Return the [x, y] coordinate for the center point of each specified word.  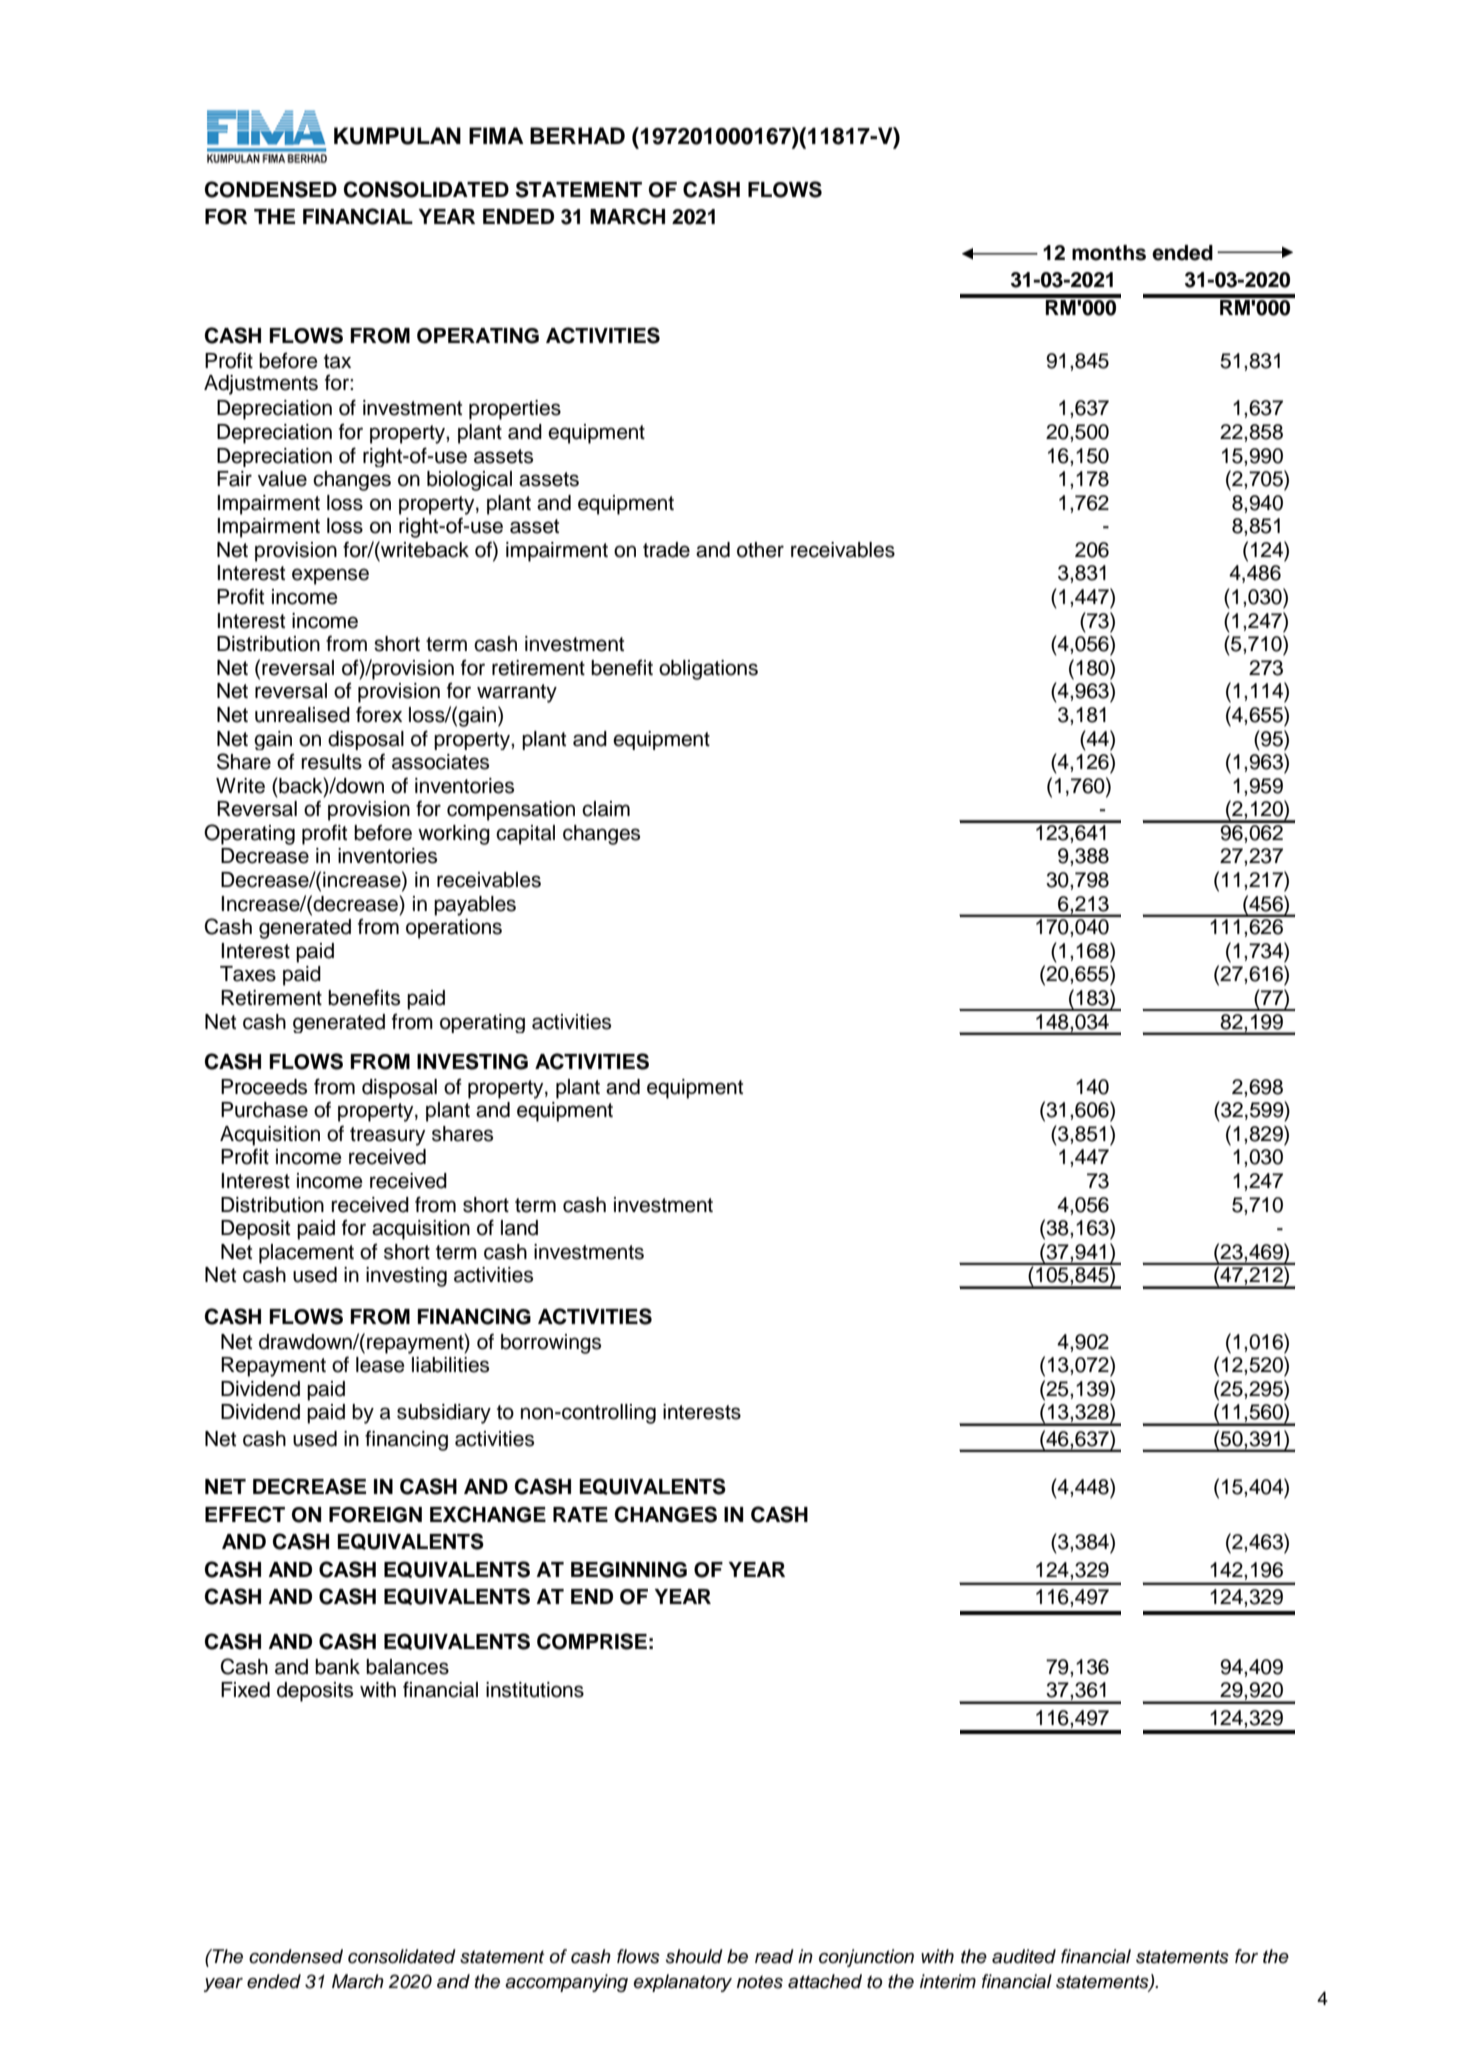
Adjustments [261, 385]
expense [330, 576]
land [519, 1228]
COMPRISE [592, 1641]
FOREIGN [375, 1515]
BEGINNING [629, 1570]
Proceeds [264, 1087]
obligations [708, 670]
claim [606, 809]
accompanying [566, 1983]
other [760, 550]
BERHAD [577, 135]
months [1109, 253]
